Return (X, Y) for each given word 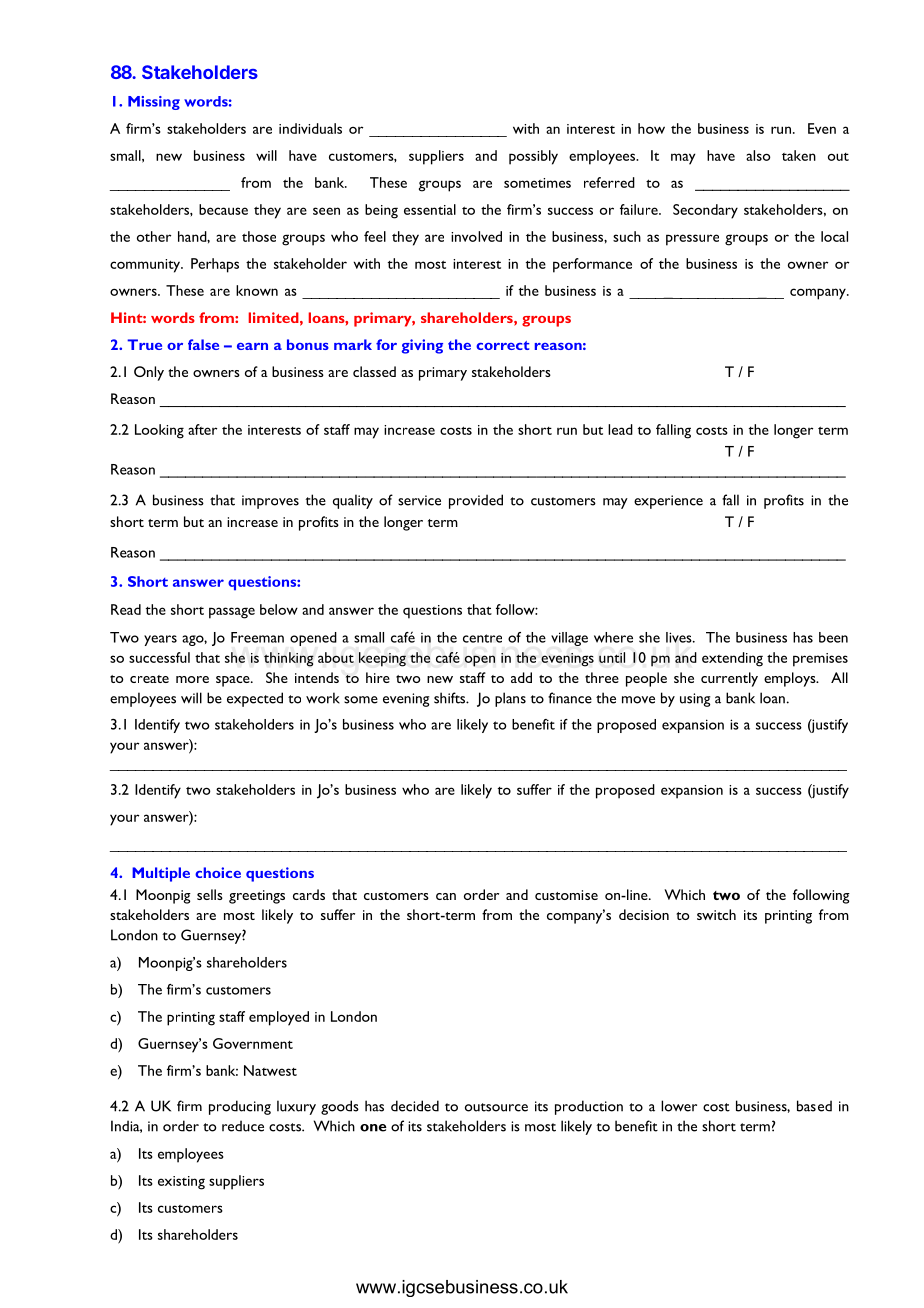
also (758, 155)
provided (476, 501)
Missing (154, 103)
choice (218, 872)
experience (668, 502)
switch (716, 914)
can (446, 896)
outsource (496, 1107)
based (814, 1106)
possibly (533, 157)
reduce (243, 1126)
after (202, 429)
